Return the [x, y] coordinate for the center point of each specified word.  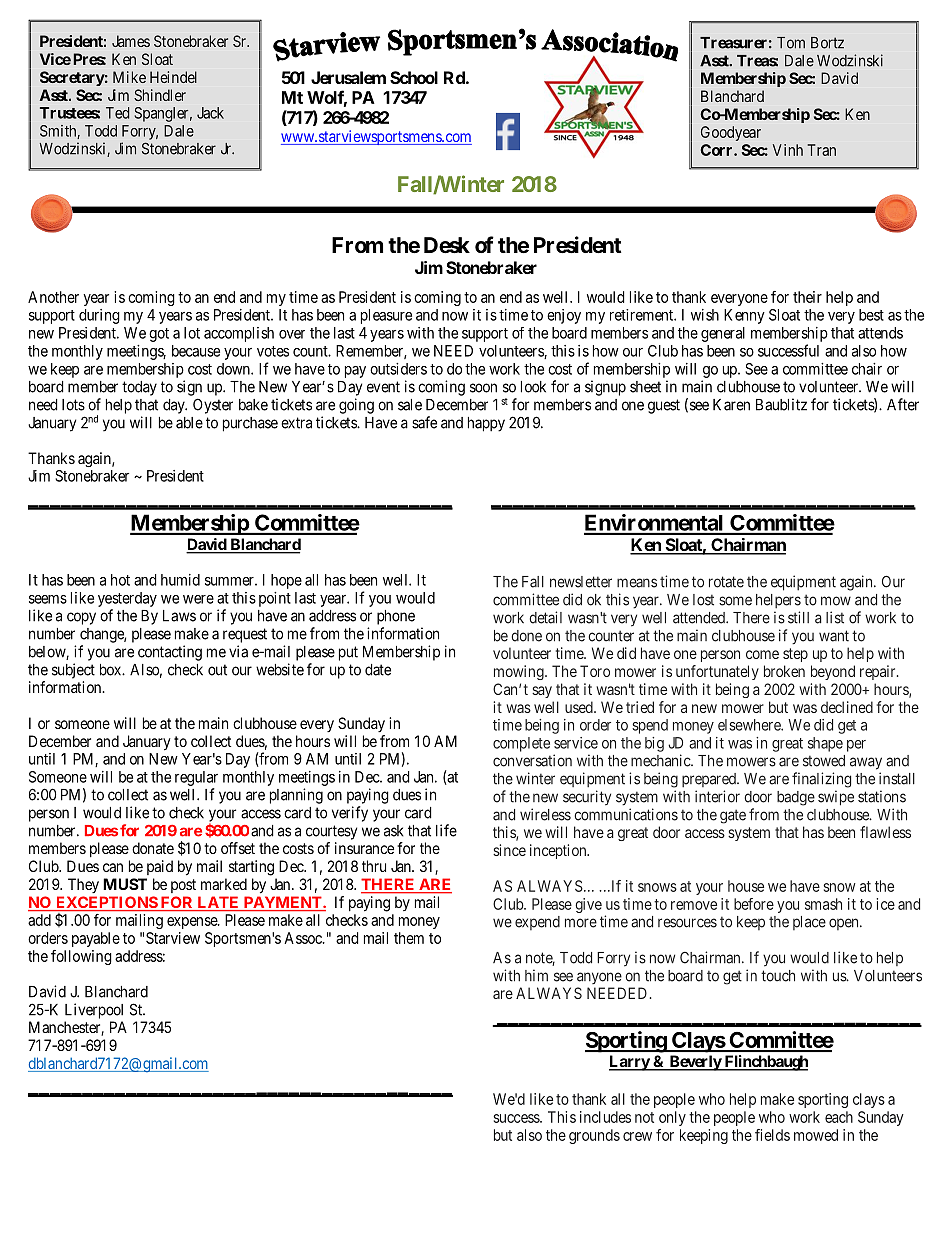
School [414, 77]
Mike [129, 77]
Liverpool [94, 1011]
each [839, 1117]
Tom [791, 43]
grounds [594, 1136]
